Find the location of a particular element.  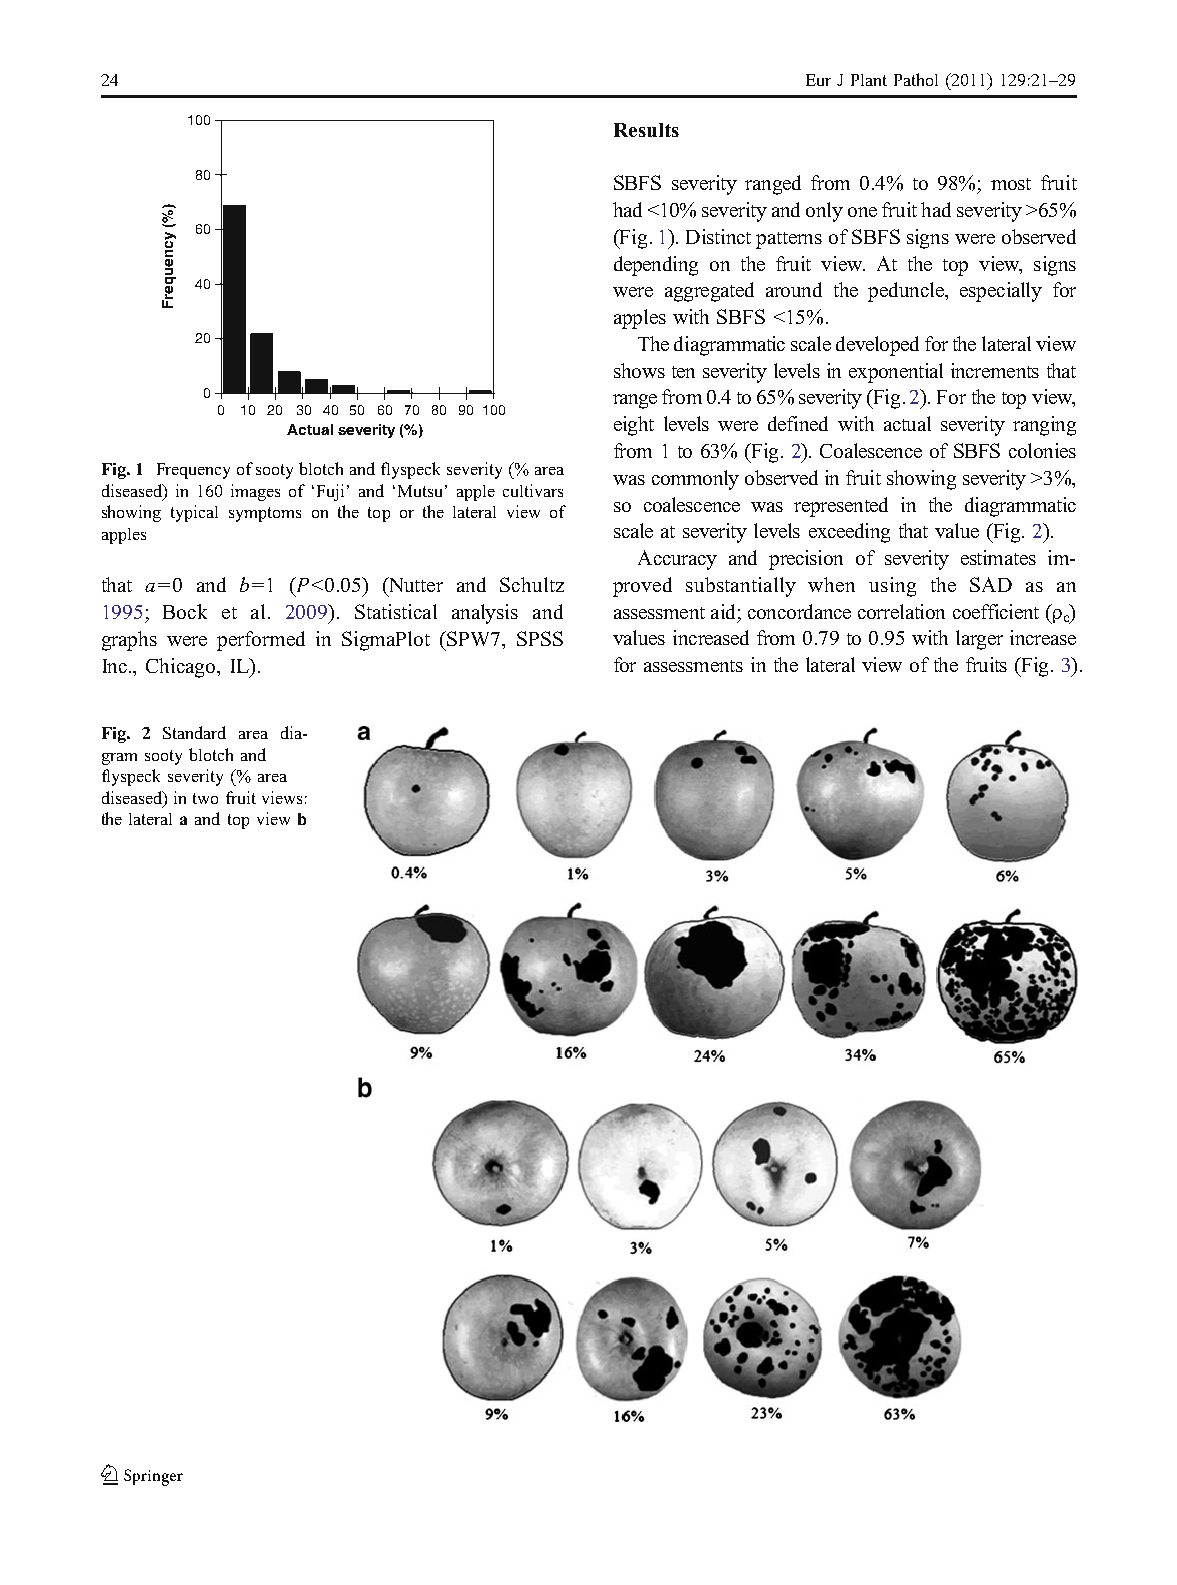

shows is located at coordinates (639, 370).
